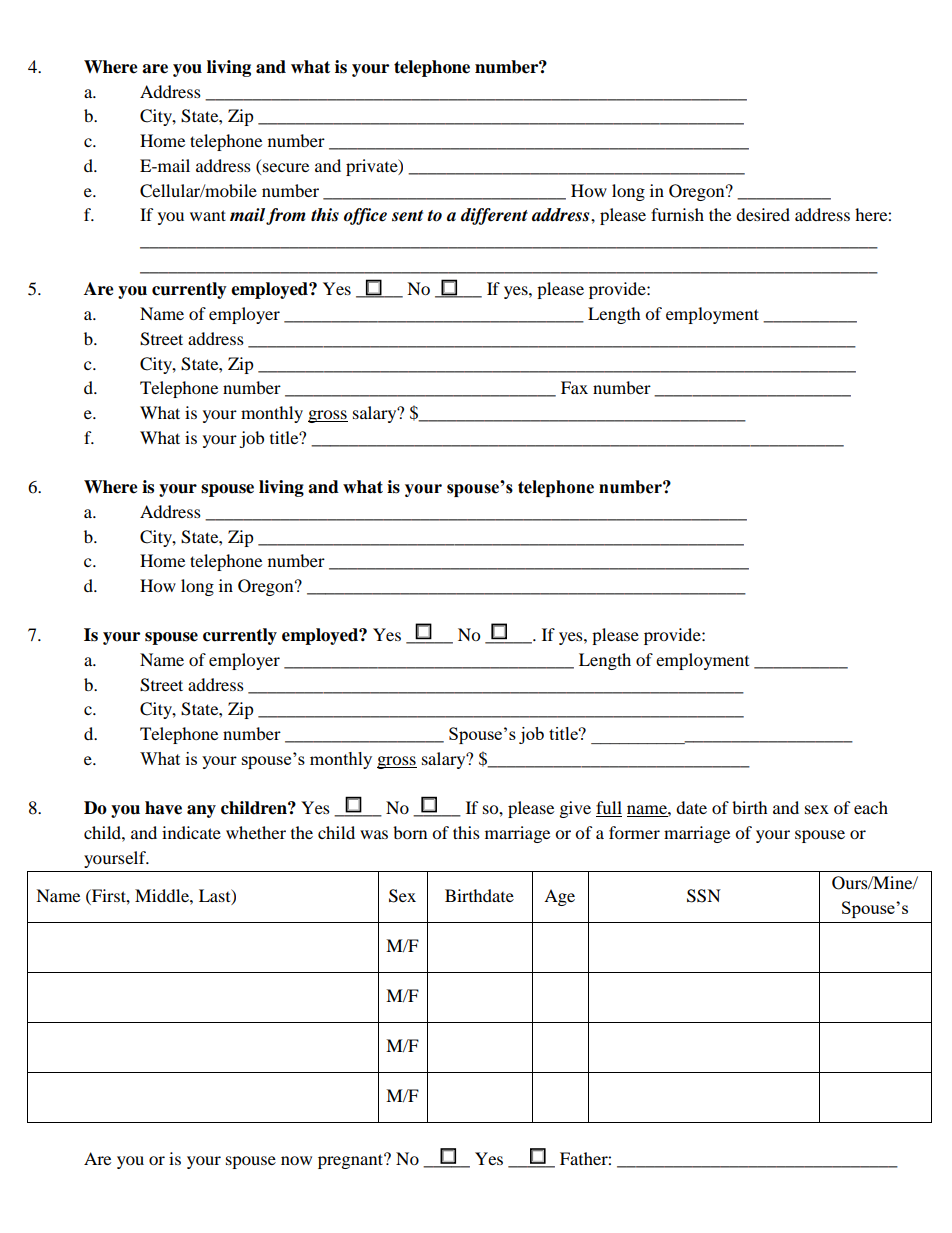 Image resolution: width=952 pixels, height=1233 pixels. Describe the element at coordinates (256, 832) in the document. I see `whether` at that location.
